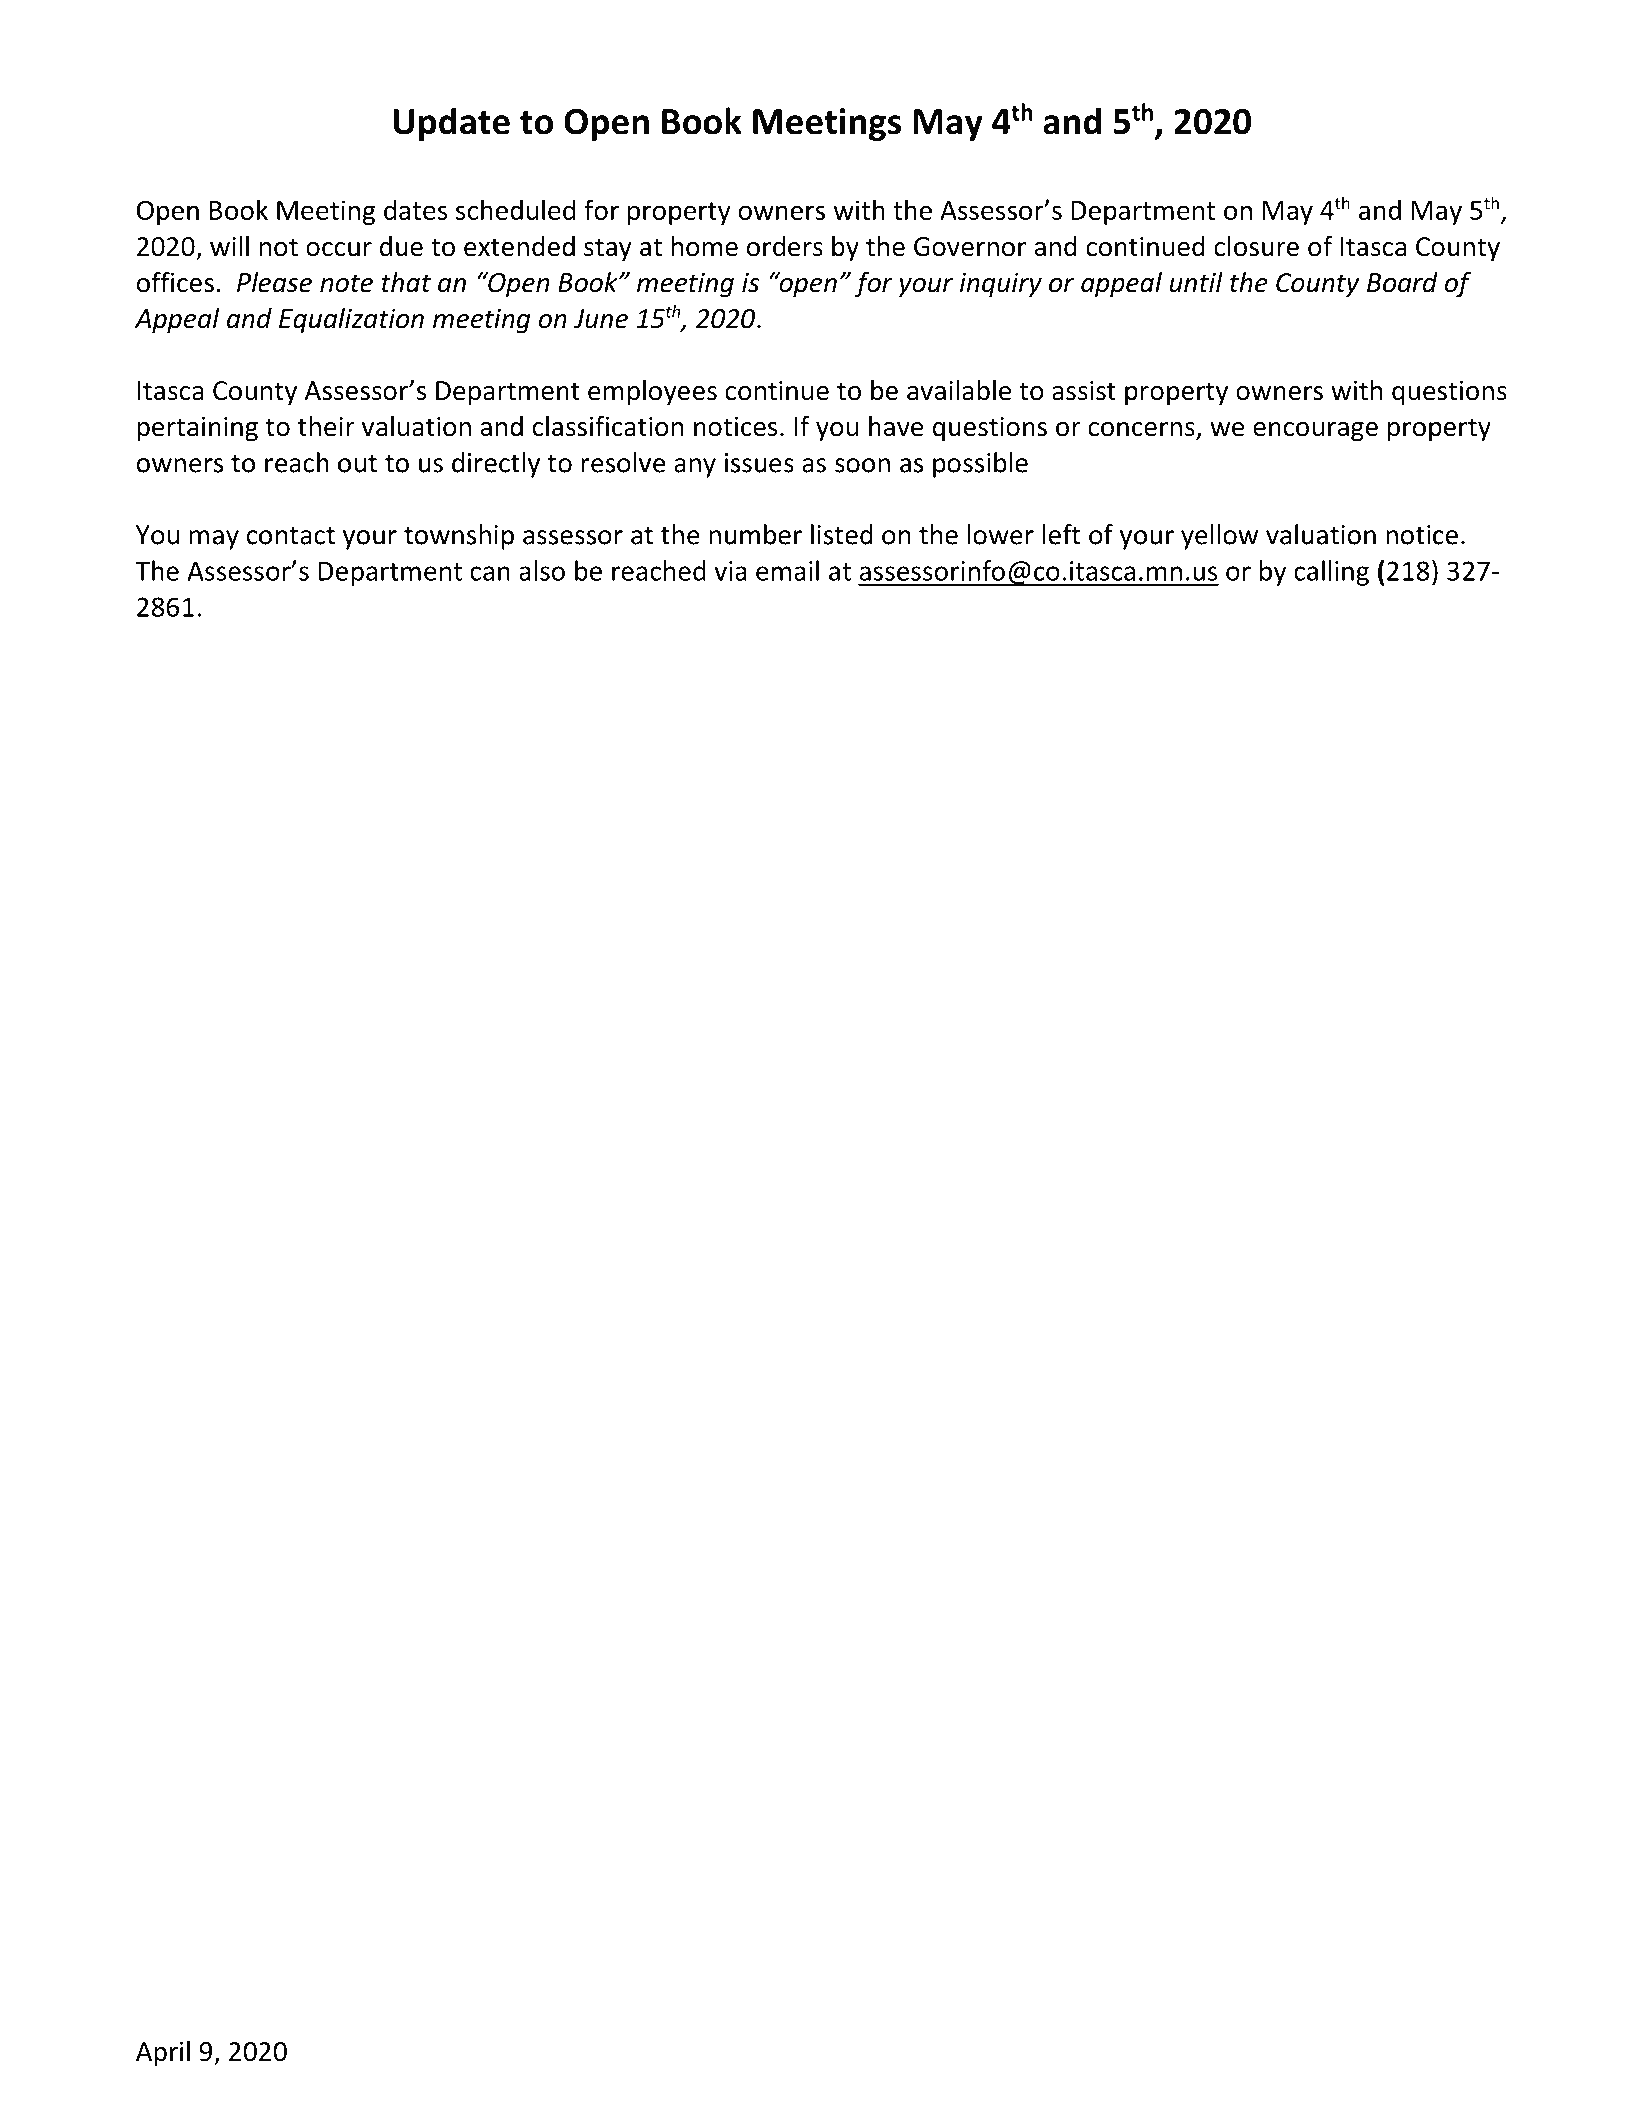  What do you see at coordinates (842, 534) in the image?
I see `listed` at bounding box center [842, 534].
